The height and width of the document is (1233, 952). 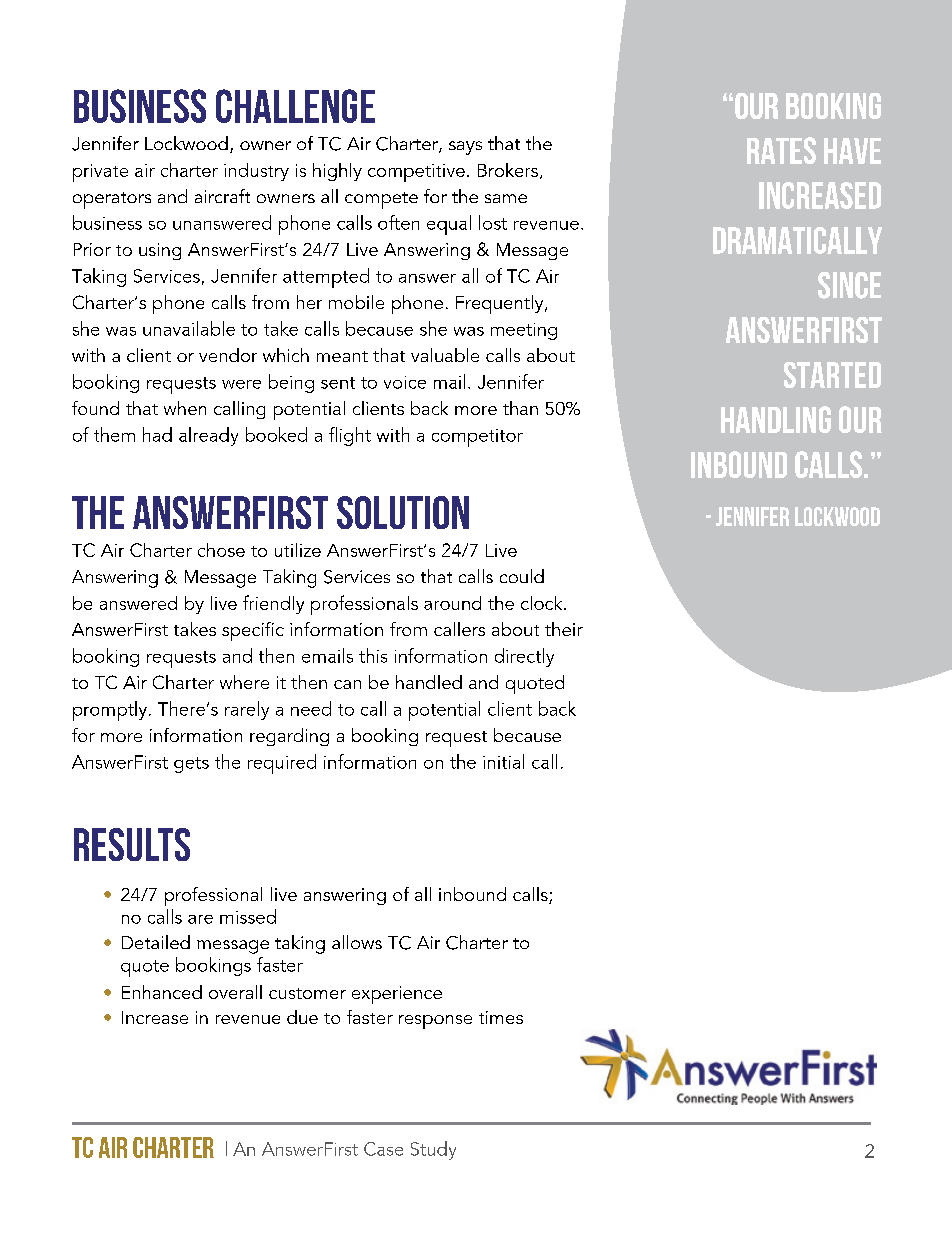 What do you see at coordinates (191, 765) in the document?
I see `gets` at bounding box center [191, 765].
